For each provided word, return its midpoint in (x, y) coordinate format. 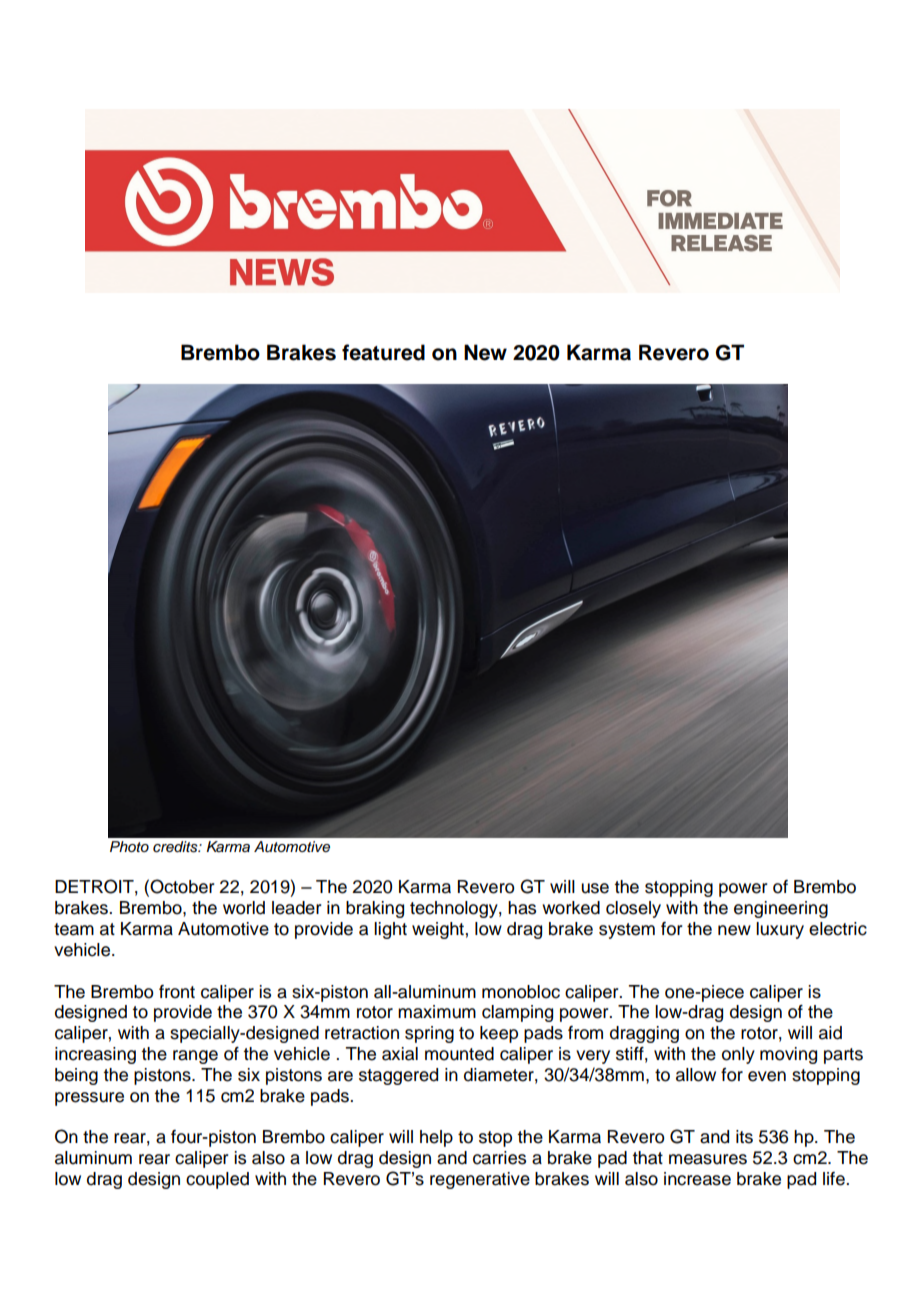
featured (383, 352)
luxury (780, 930)
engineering (781, 909)
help (436, 1138)
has (522, 908)
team (74, 929)
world (244, 908)
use (595, 888)
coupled (217, 1180)
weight (438, 930)
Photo (129, 846)
